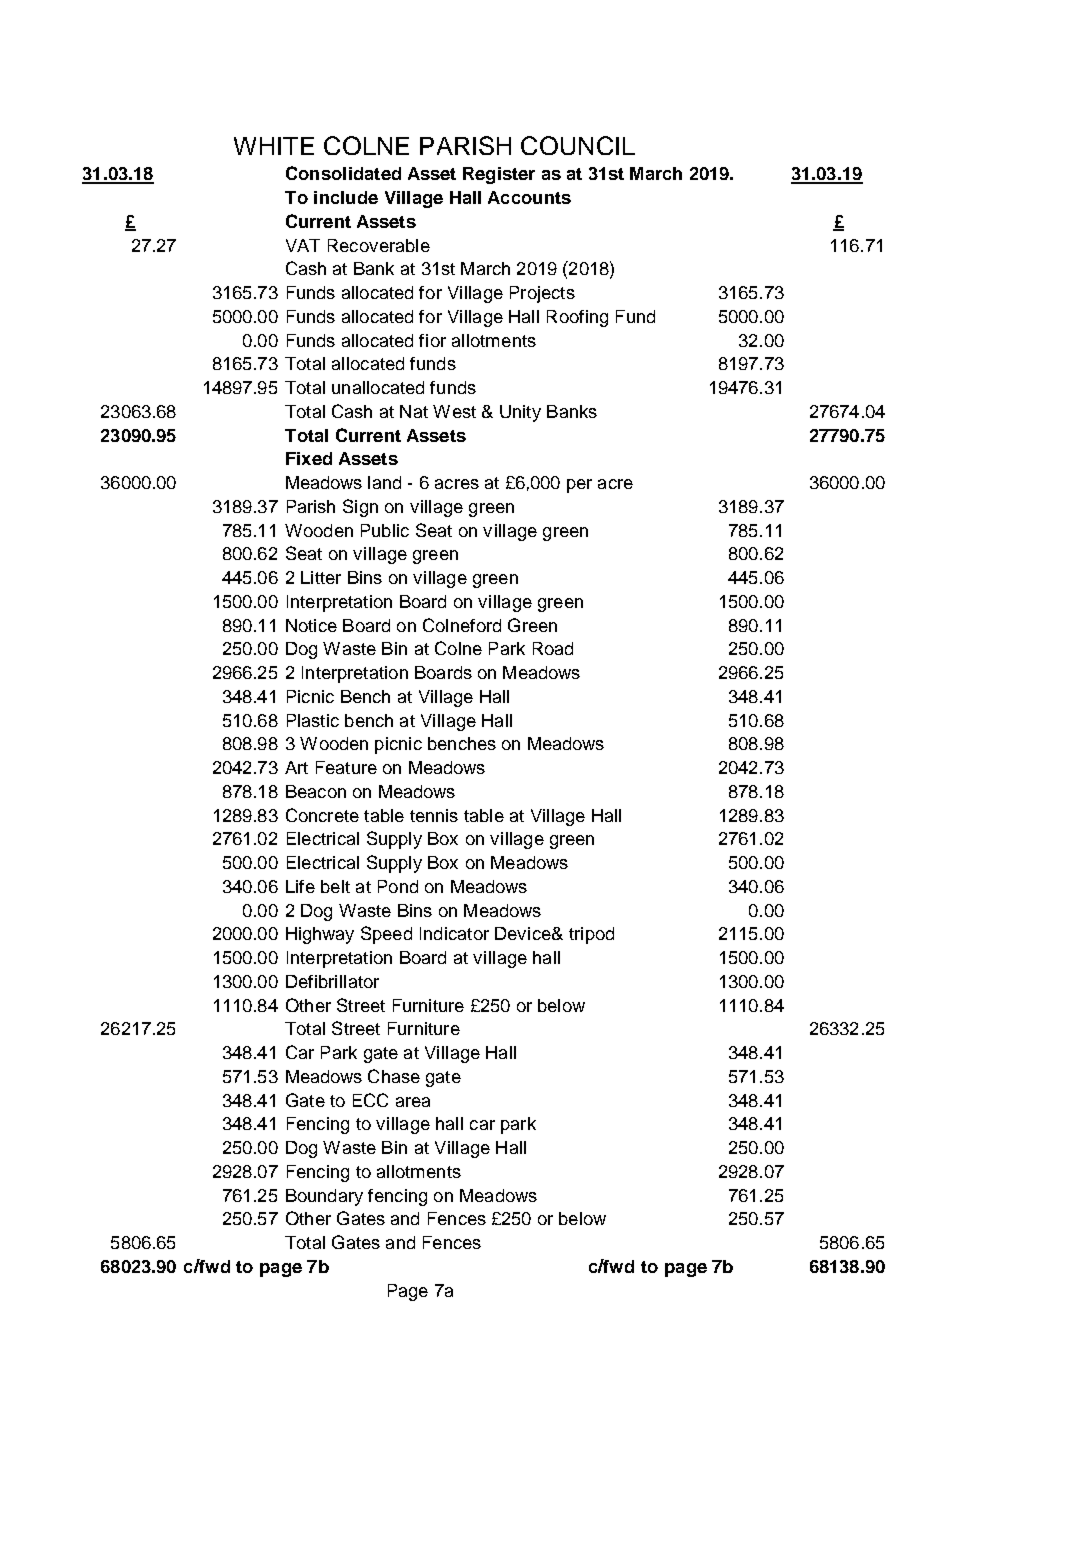 The width and height of the screenshot is (1091, 1542). Describe the element at coordinates (591, 935) in the screenshot. I see `tripod` at that location.
